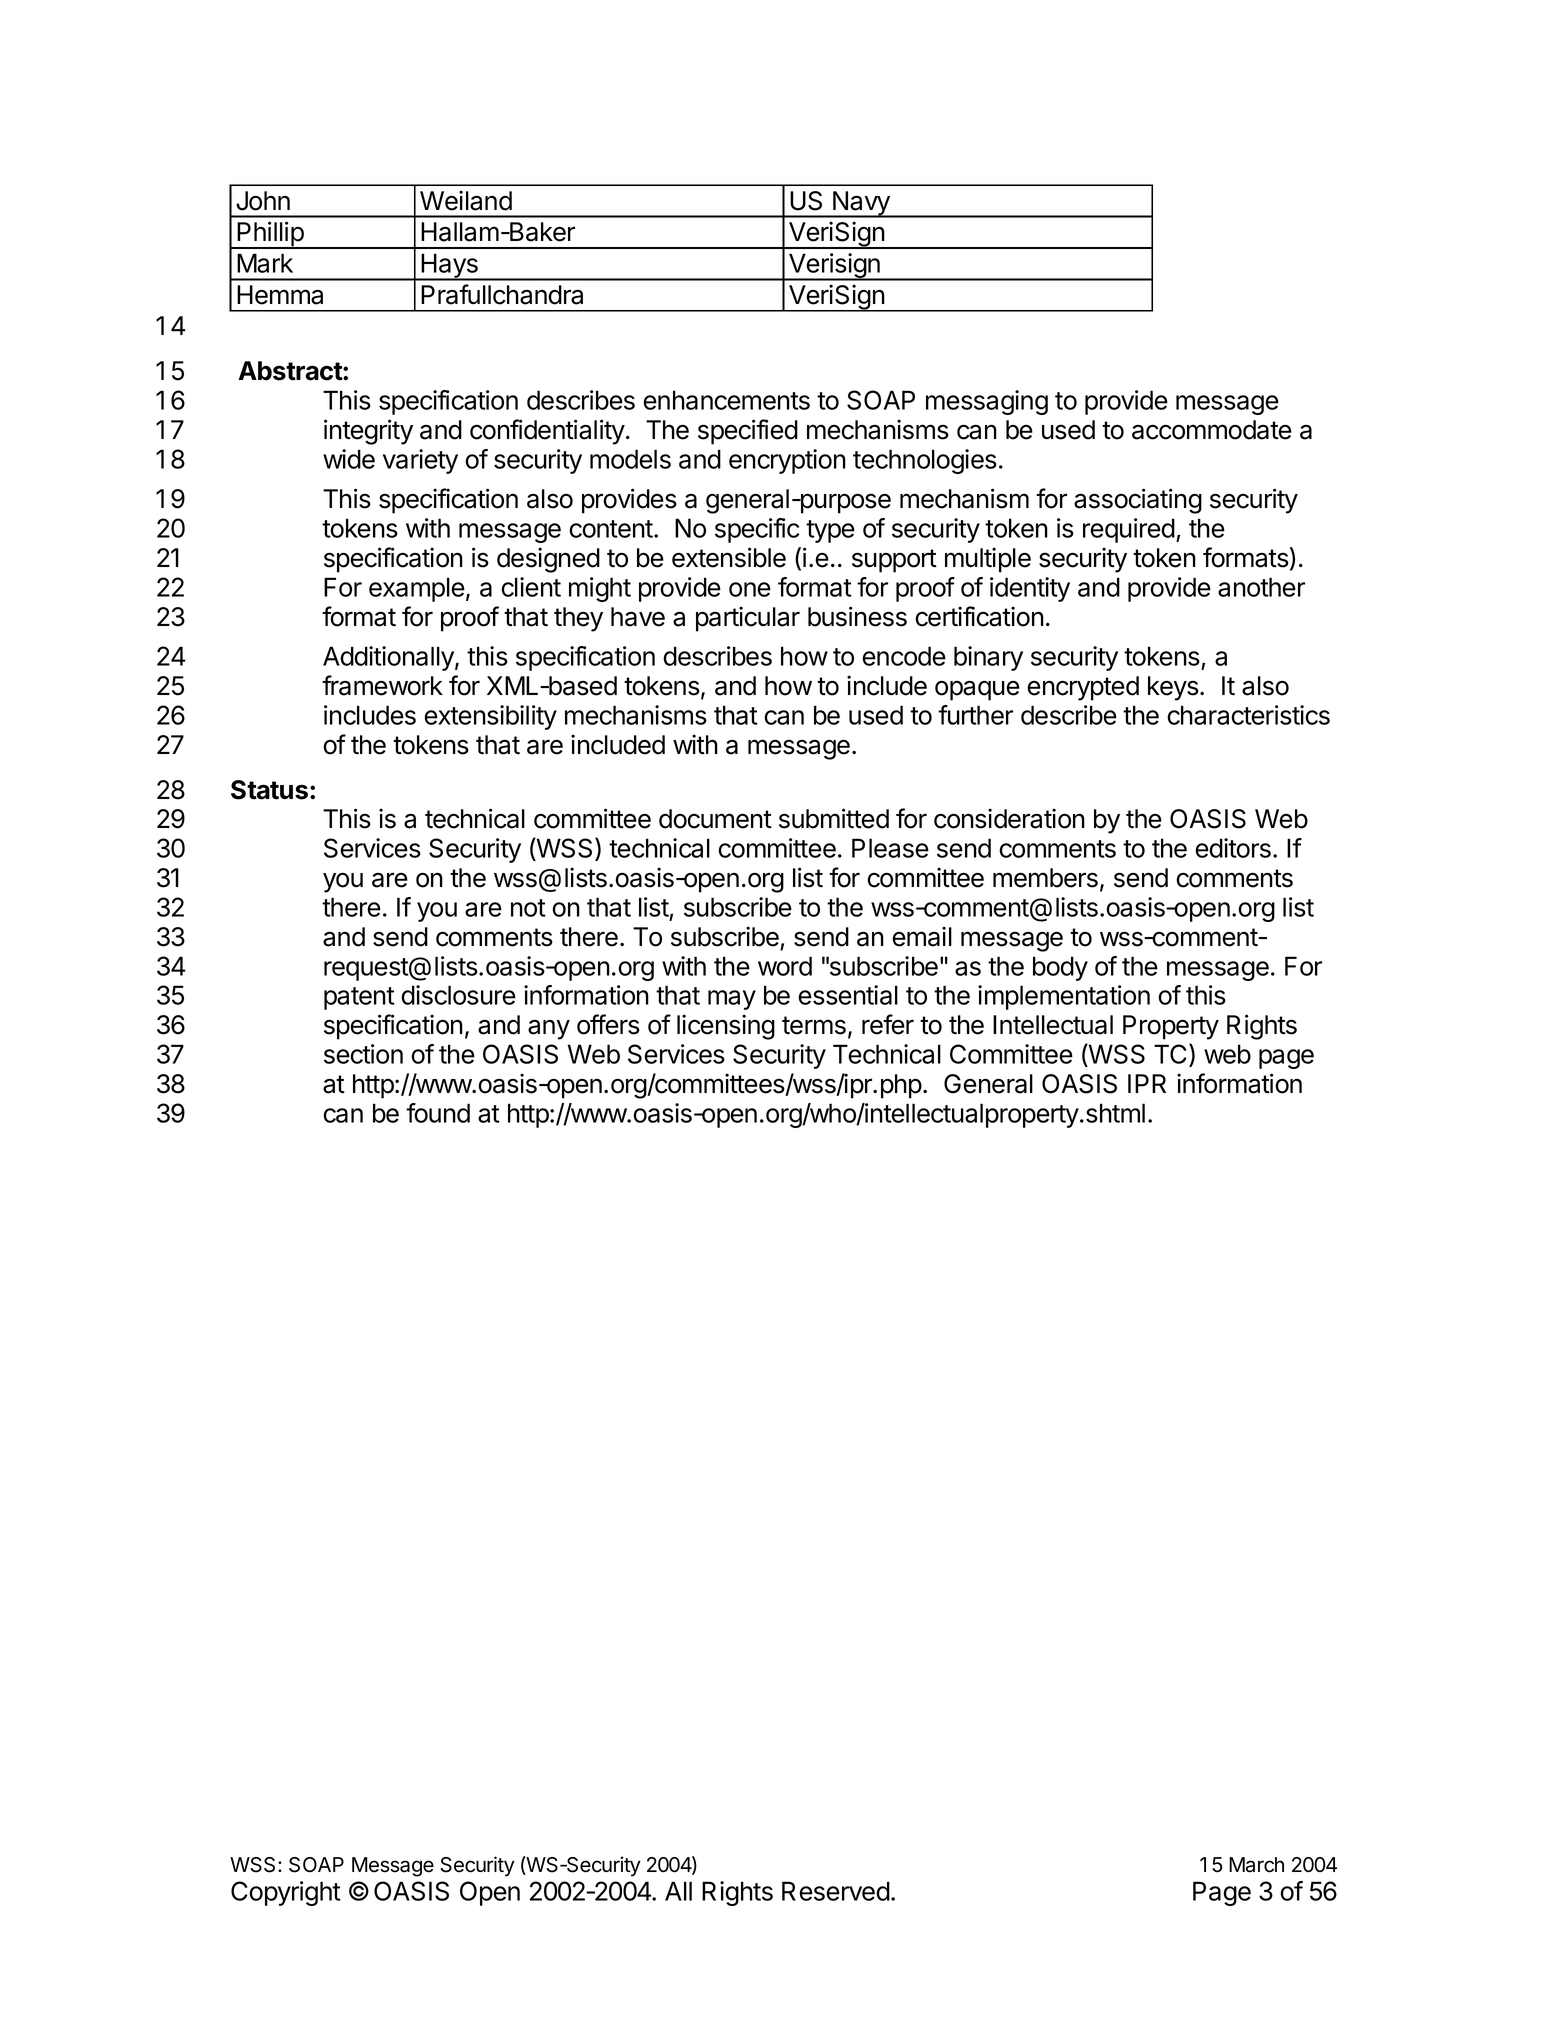 The width and height of the image is (1567, 2028). What do you see at coordinates (417, 589) in the image?
I see `example` at bounding box center [417, 589].
